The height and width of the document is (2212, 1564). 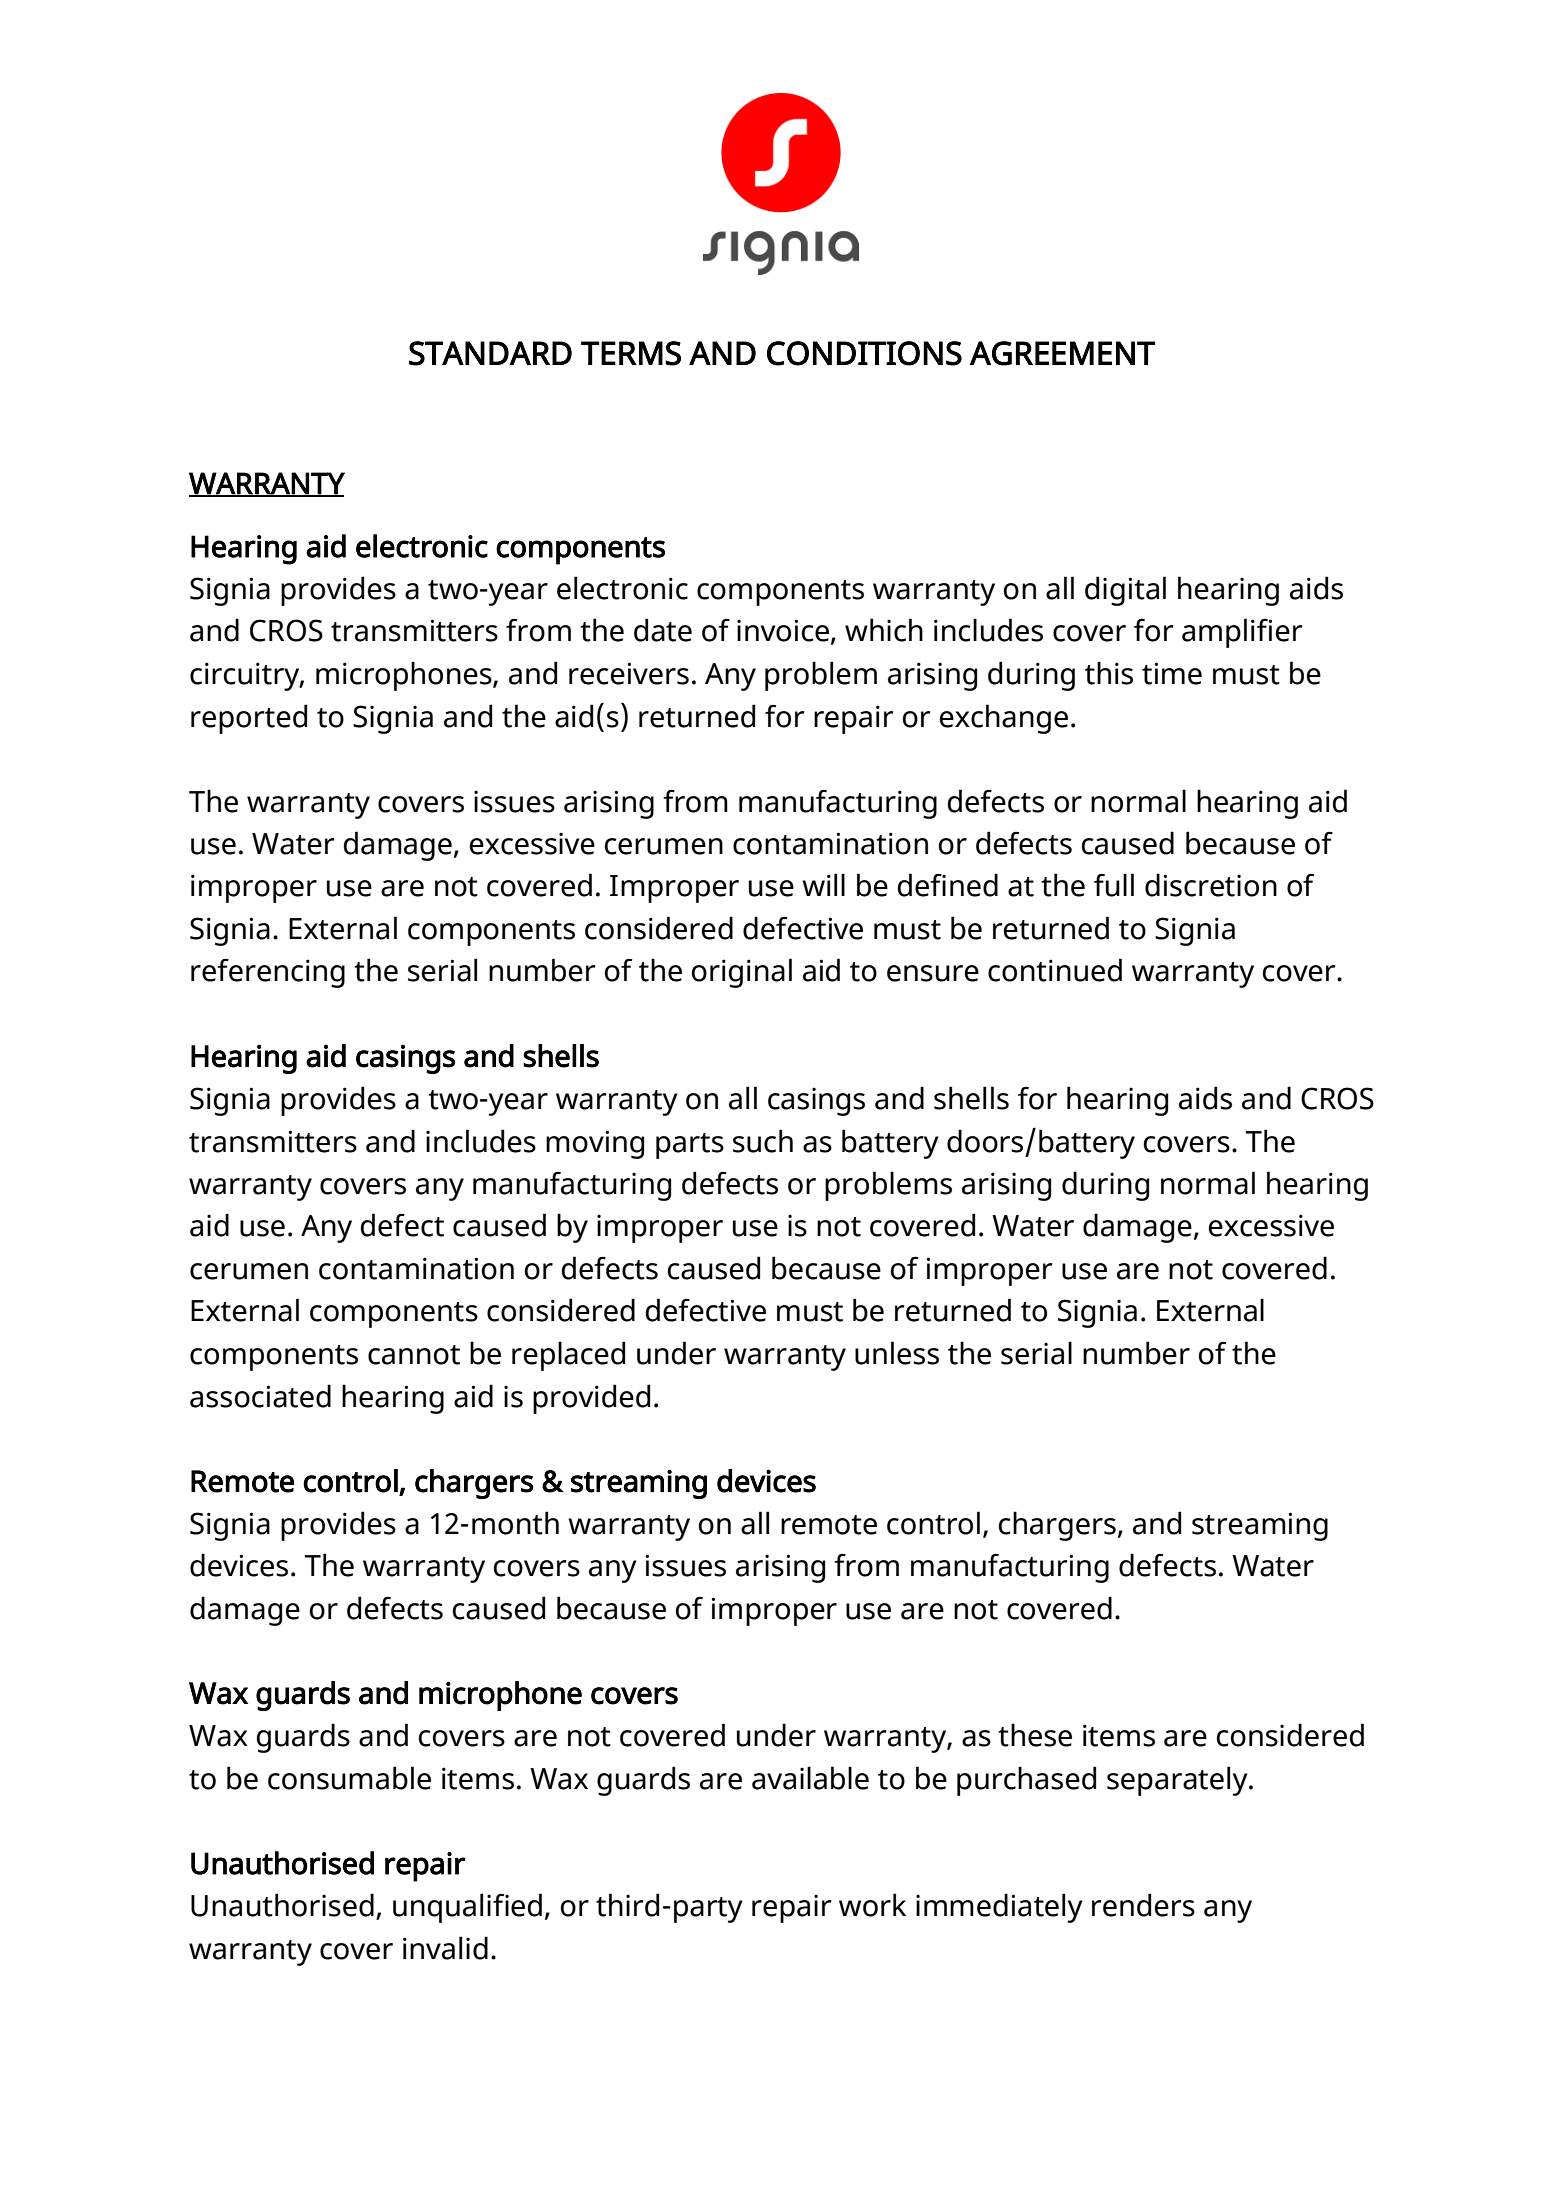 I want to click on AGREEMENT, so click(x=1062, y=353).
